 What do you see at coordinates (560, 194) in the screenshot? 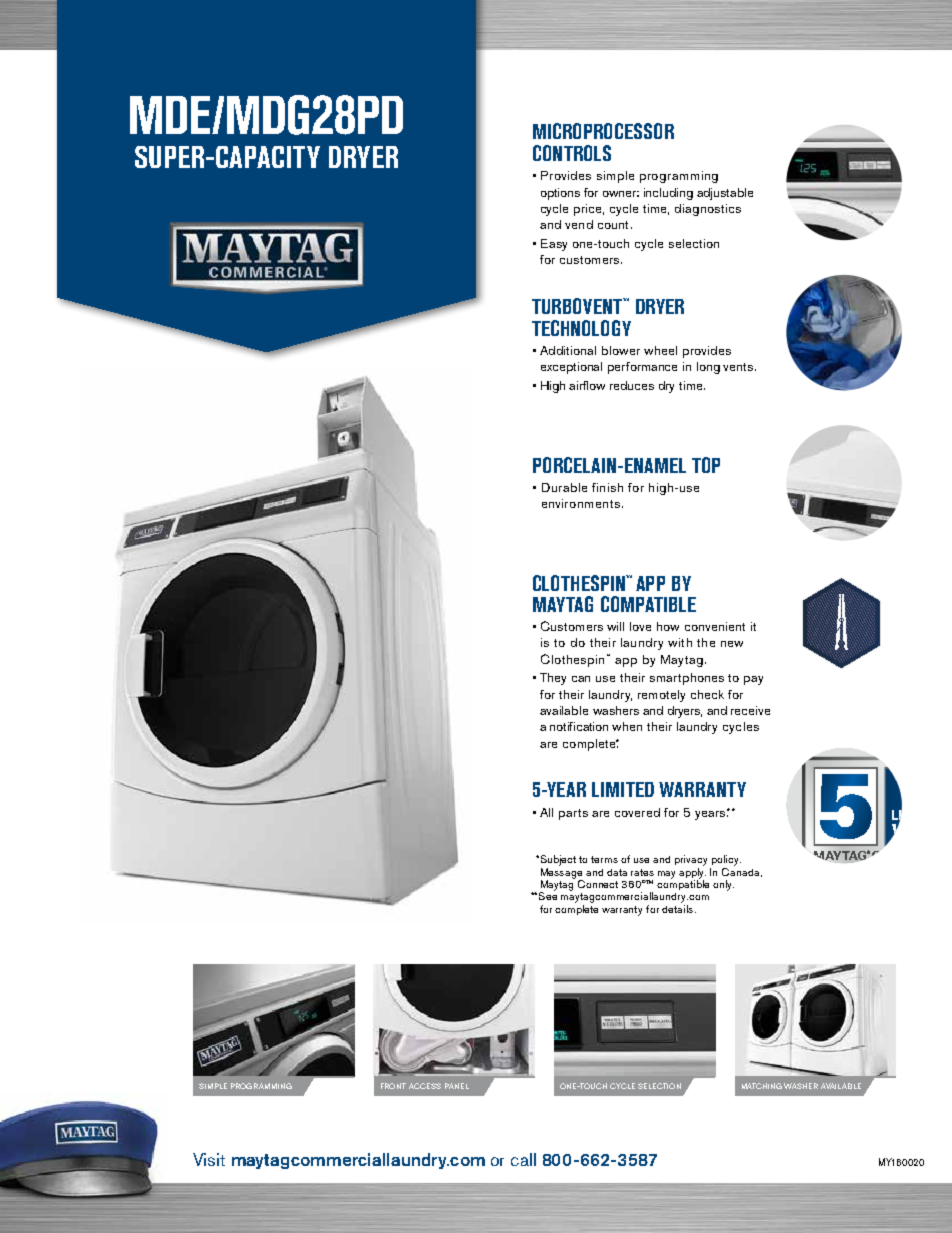
I see `options` at bounding box center [560, 194].
